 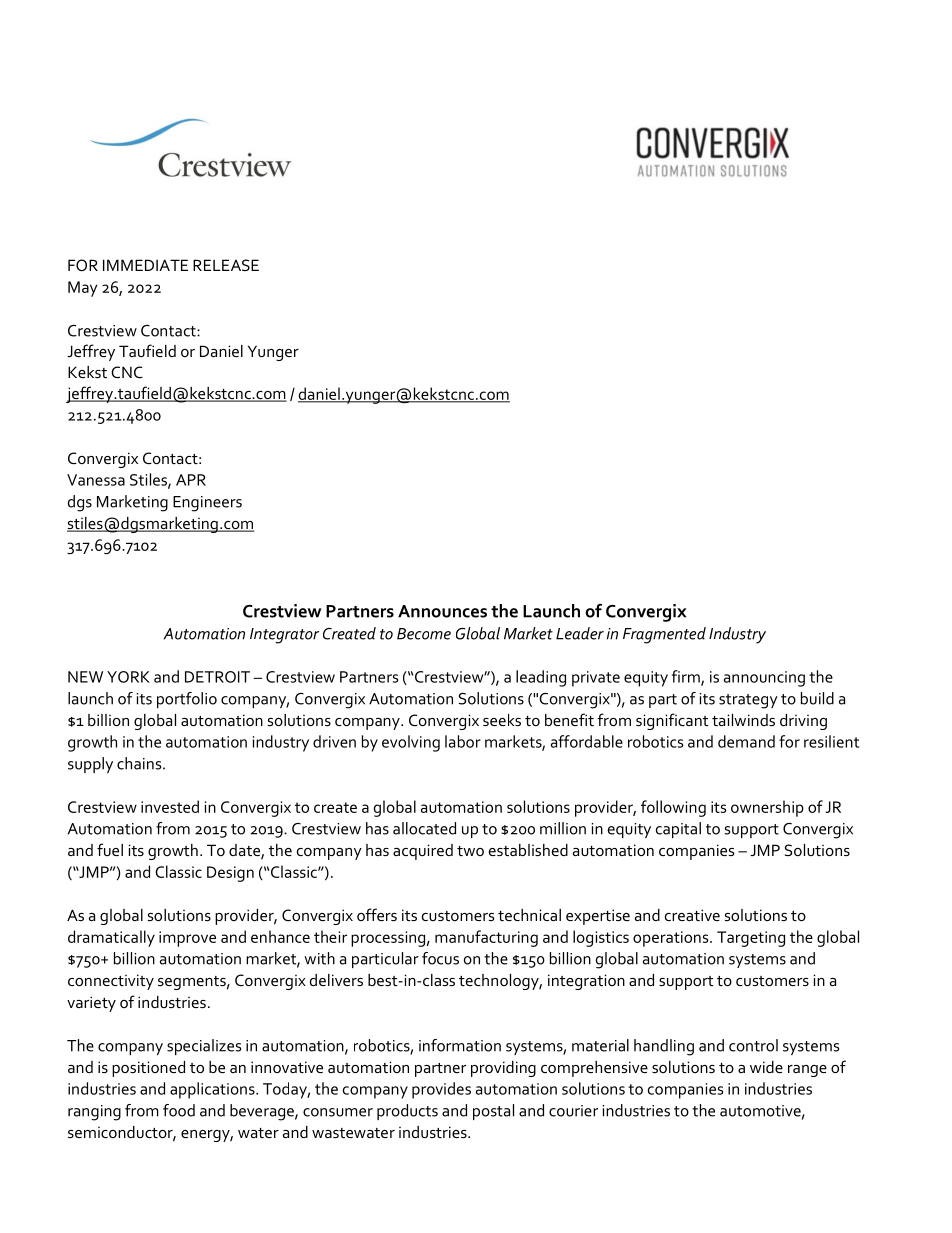 I want to click on seeks, so click(x=502, y=720).
